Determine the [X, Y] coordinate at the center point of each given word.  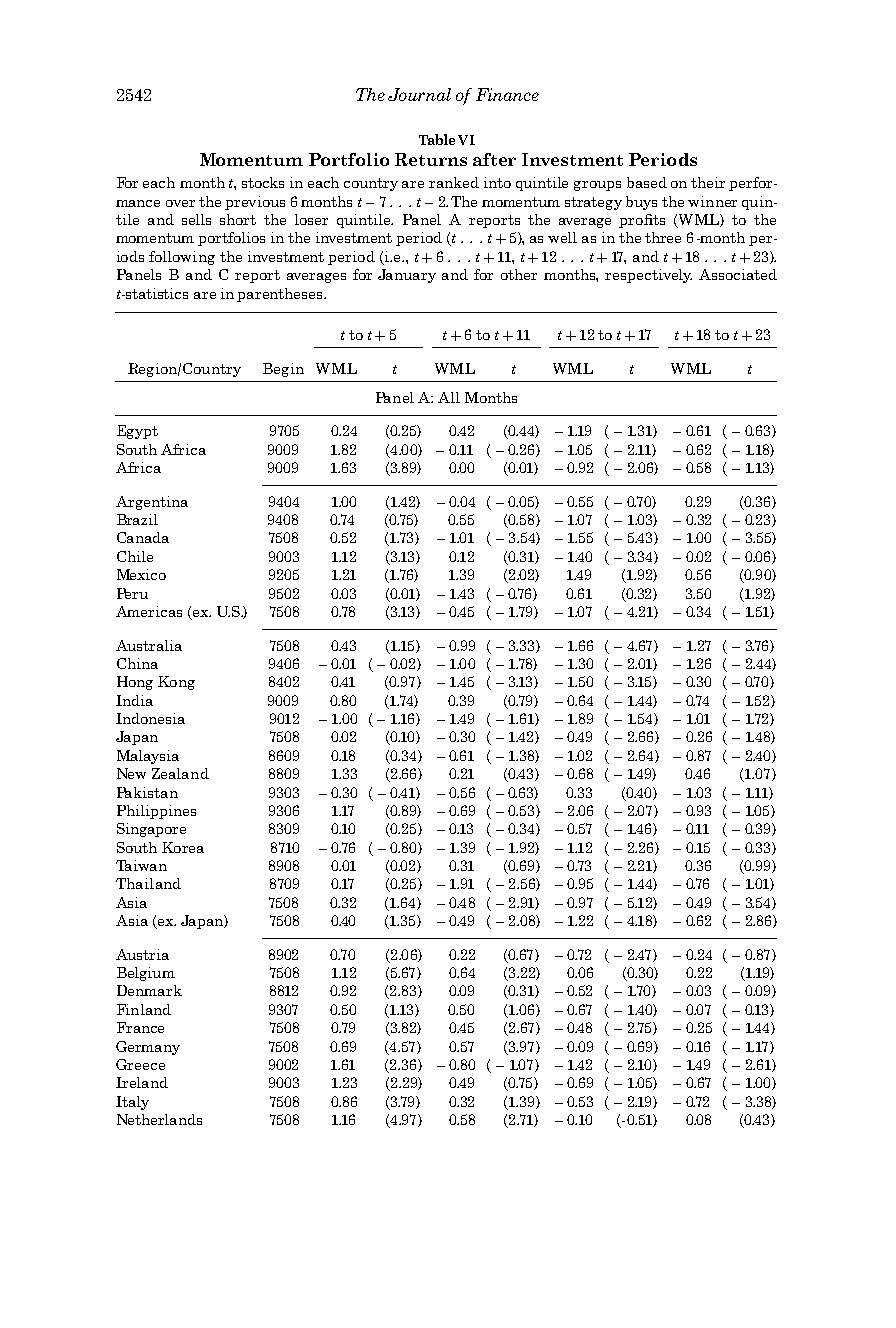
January [407, 276]
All [449, 397]
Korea [183, 847]
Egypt [137, 432]
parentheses [281, 295]
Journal [419, 94]
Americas [149, 611]
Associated [738, 274]
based [647, 182]
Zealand [180, 773]
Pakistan [147, 792]
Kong [176, 683]
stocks [263, 182]
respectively [648, 276]
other [519, 274]
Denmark [149, 990]
